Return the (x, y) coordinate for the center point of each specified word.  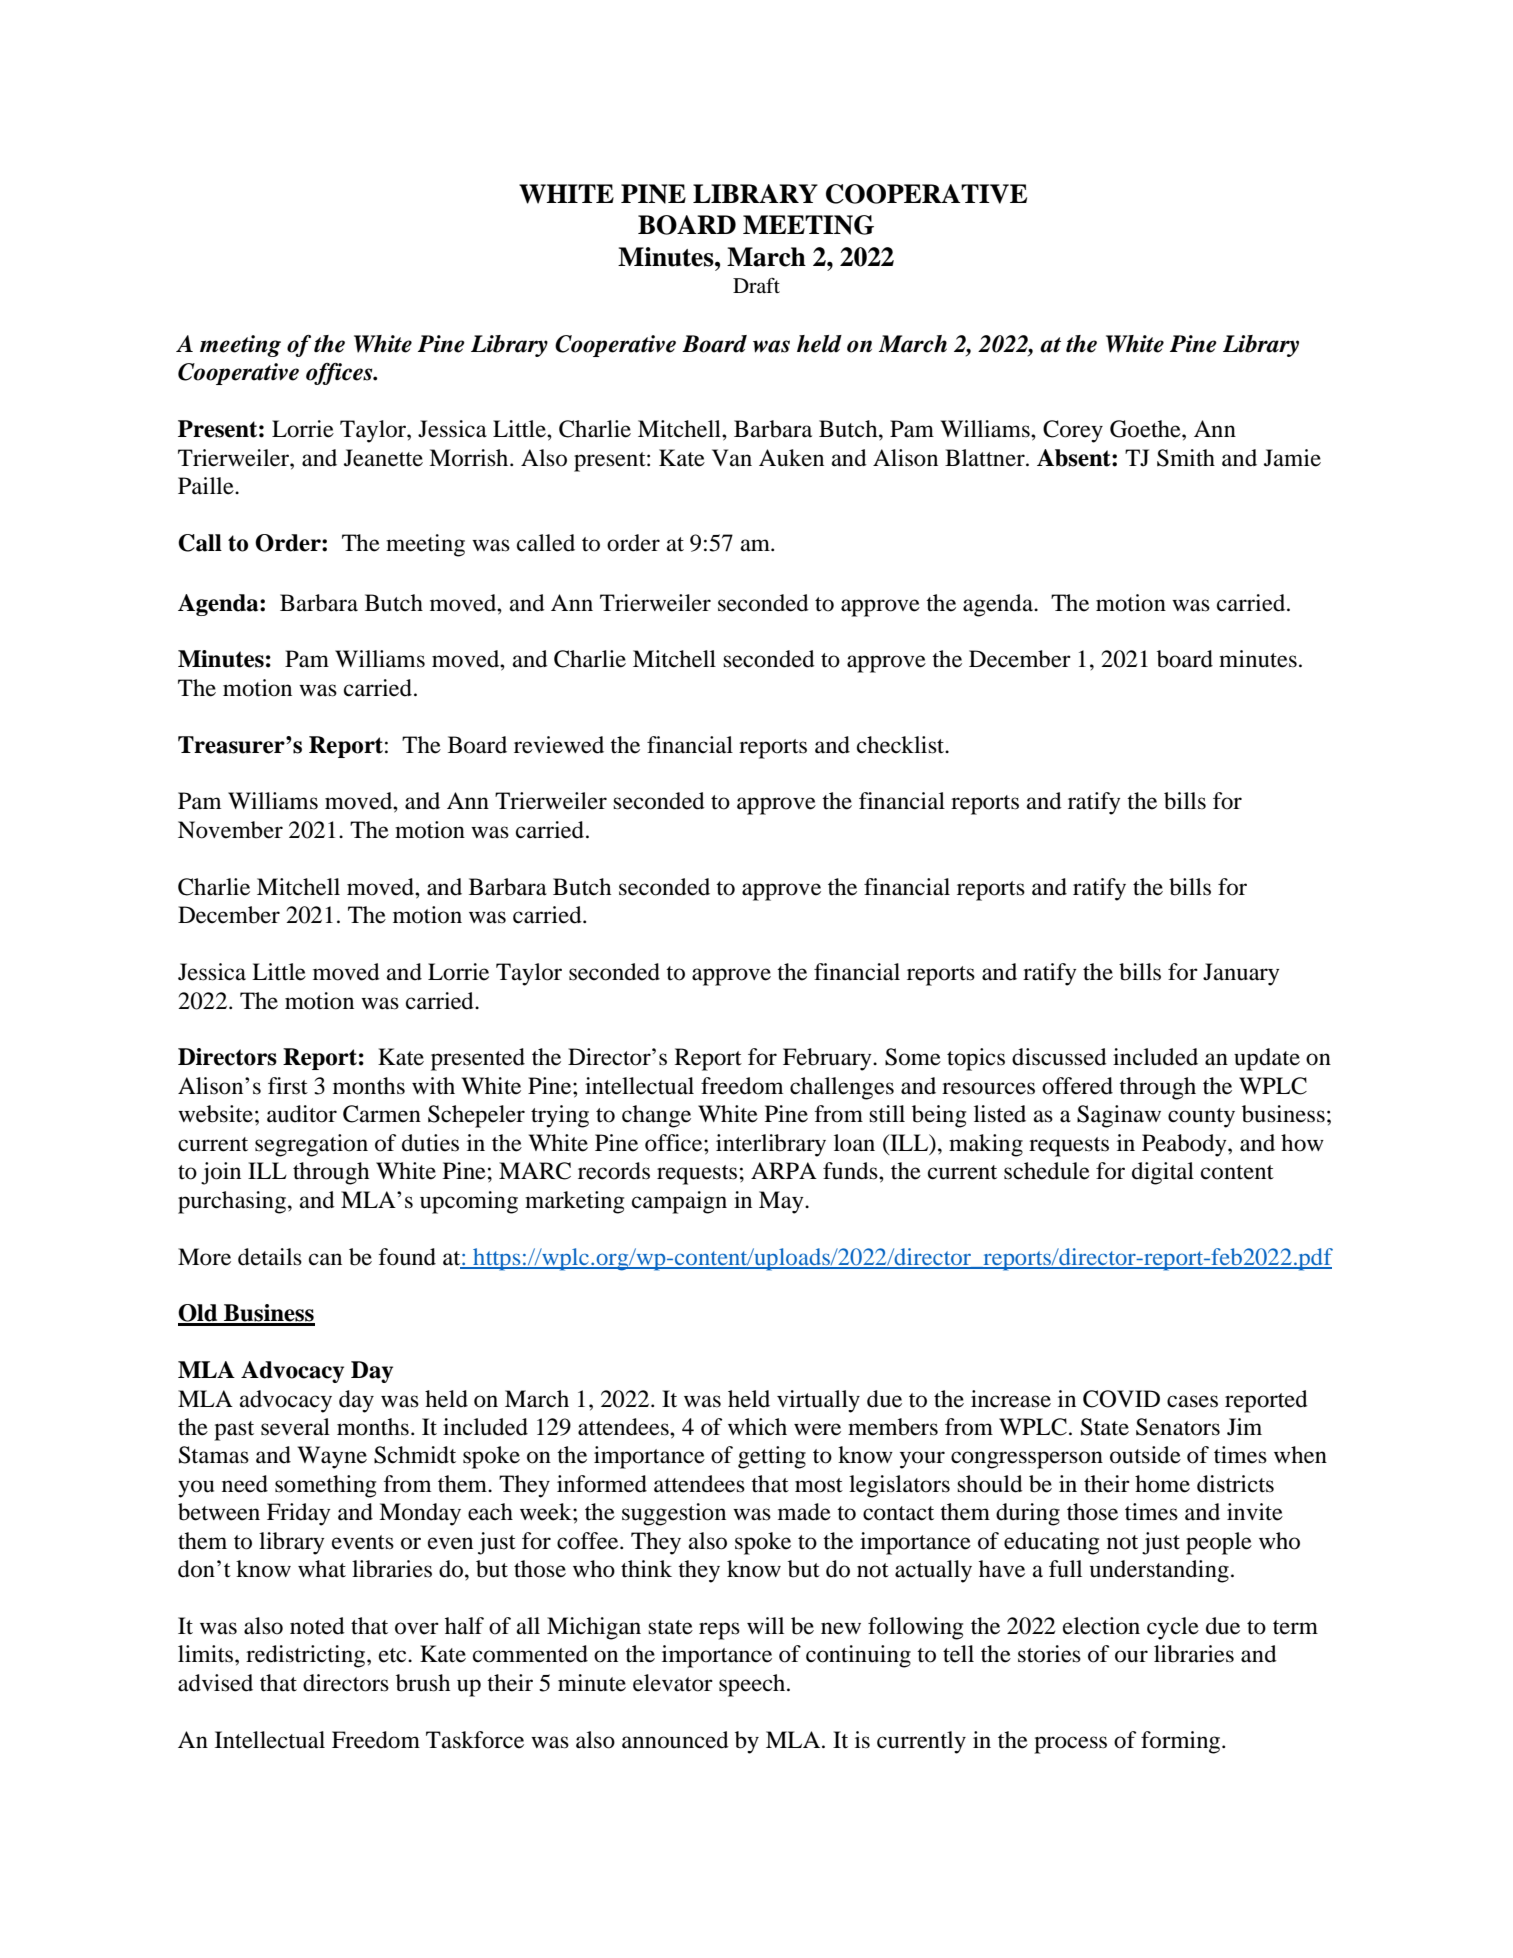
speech (753, 1685)
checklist (902, 745)
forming (1182, 1742)
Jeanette (383, 458)
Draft (756, 285)
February (828, 1059)
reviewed (559, 745)
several (295, 1427)
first (288, 1086)
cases (1192, 1401)
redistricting (307, 1656)
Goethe (1146, 429)
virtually (818, 1401)
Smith (1186, 458)
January (1241, 974)
